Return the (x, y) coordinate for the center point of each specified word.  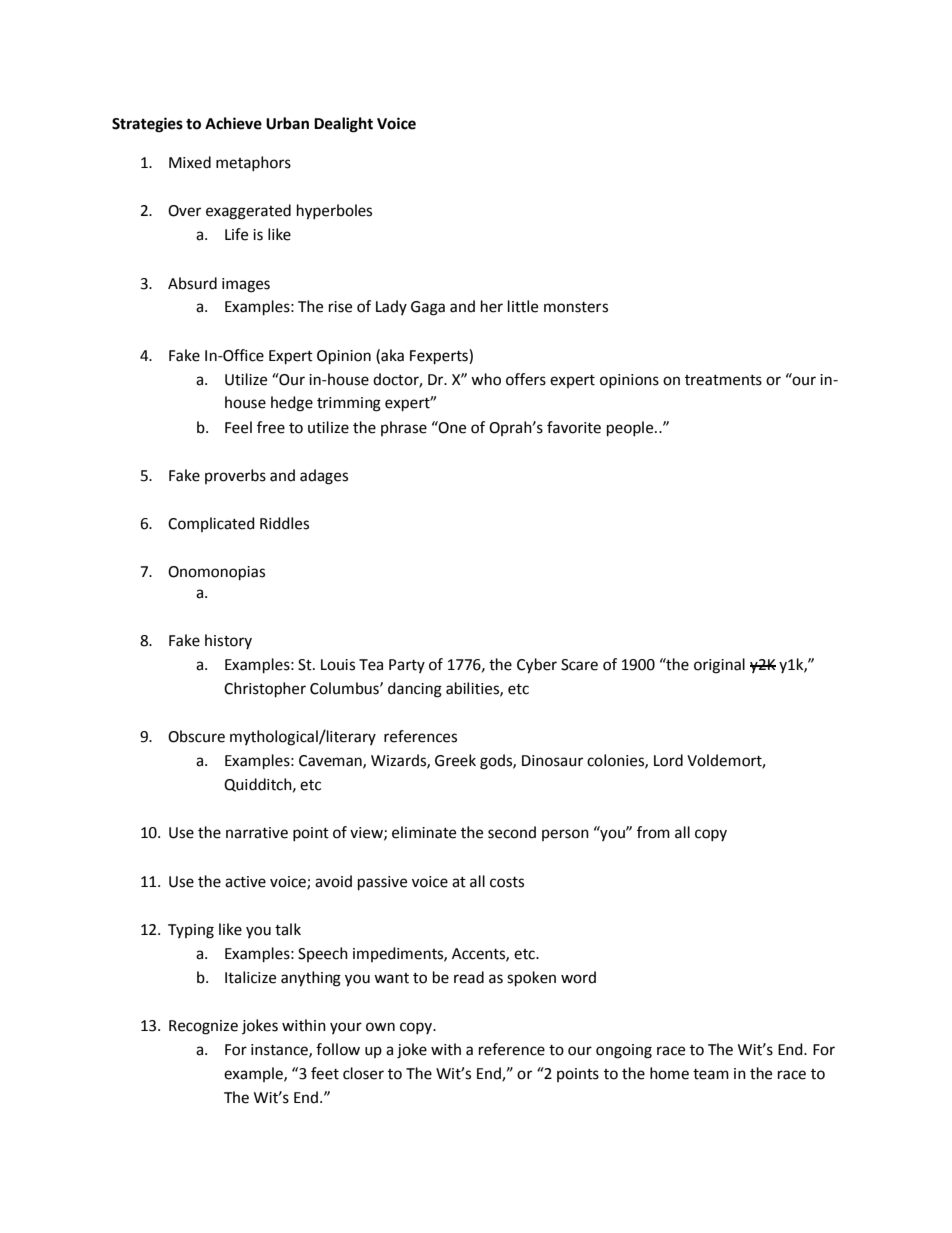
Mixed (190, 162)
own (380, 1027)
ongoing (624, 1051)
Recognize (203, 1027)
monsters (576, 307)
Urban (287, 123)
